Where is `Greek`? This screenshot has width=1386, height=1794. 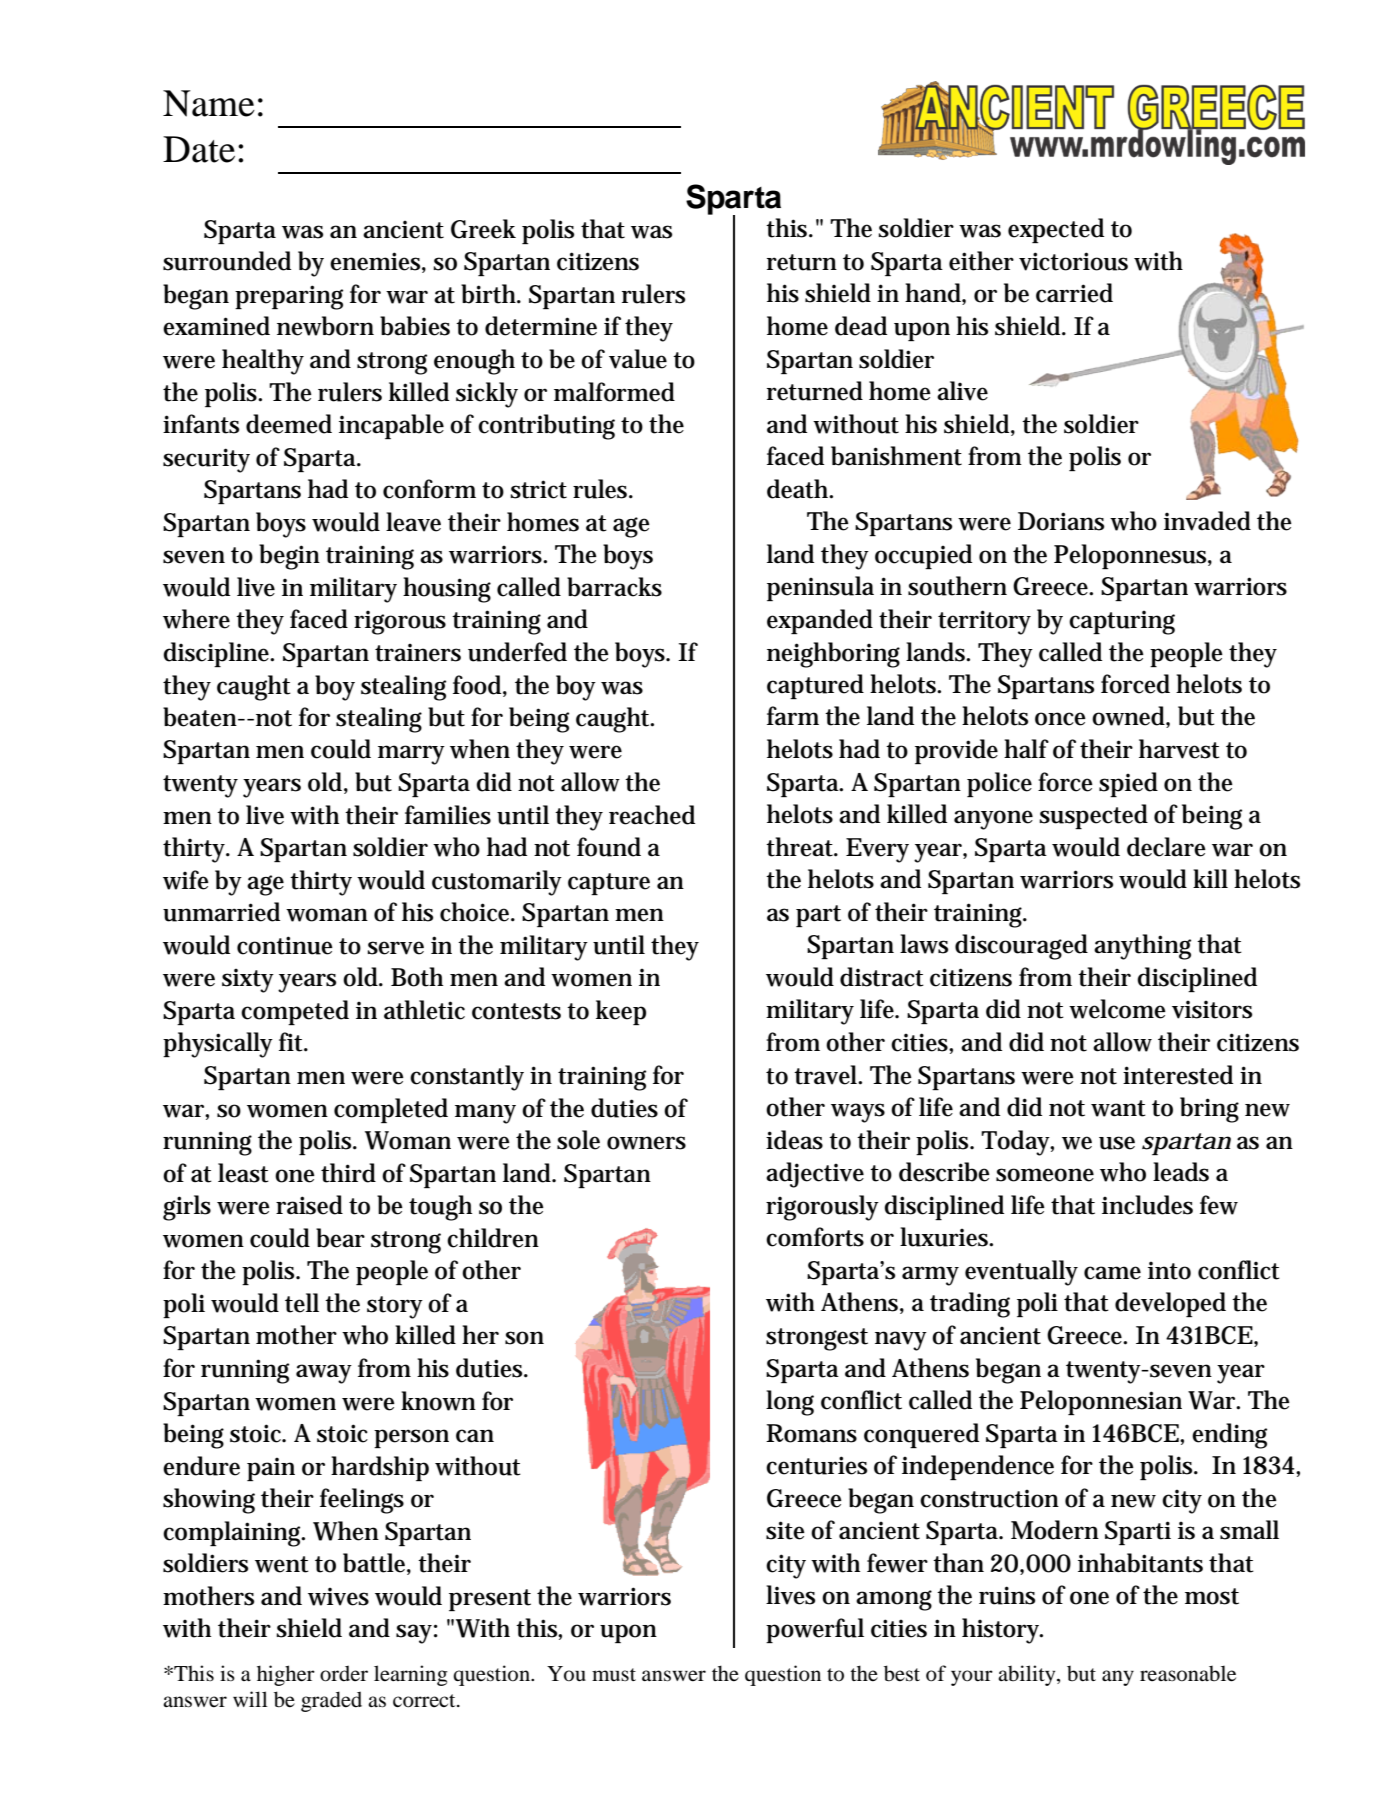 Greek is located at coordinates (483, 229).
